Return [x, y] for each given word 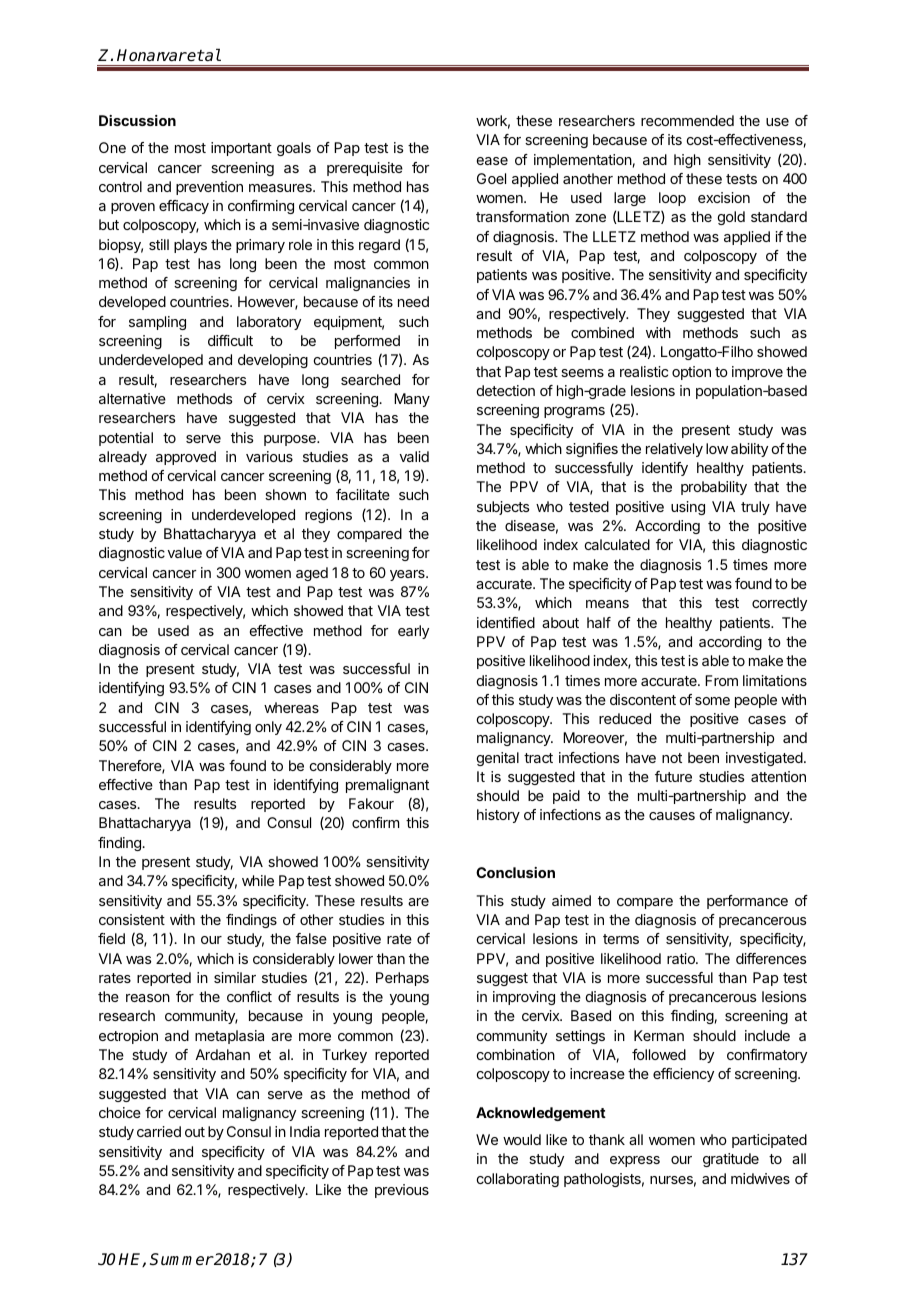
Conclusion [515, 872]
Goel [491, 178]
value [185, 552]
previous [402, 1191]
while [258, 880]
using [688, 508]
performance [747, 902]
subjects [503, 508]
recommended [687, 120]
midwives [760, 1178]
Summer [181, 1259]
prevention [209, 188]
